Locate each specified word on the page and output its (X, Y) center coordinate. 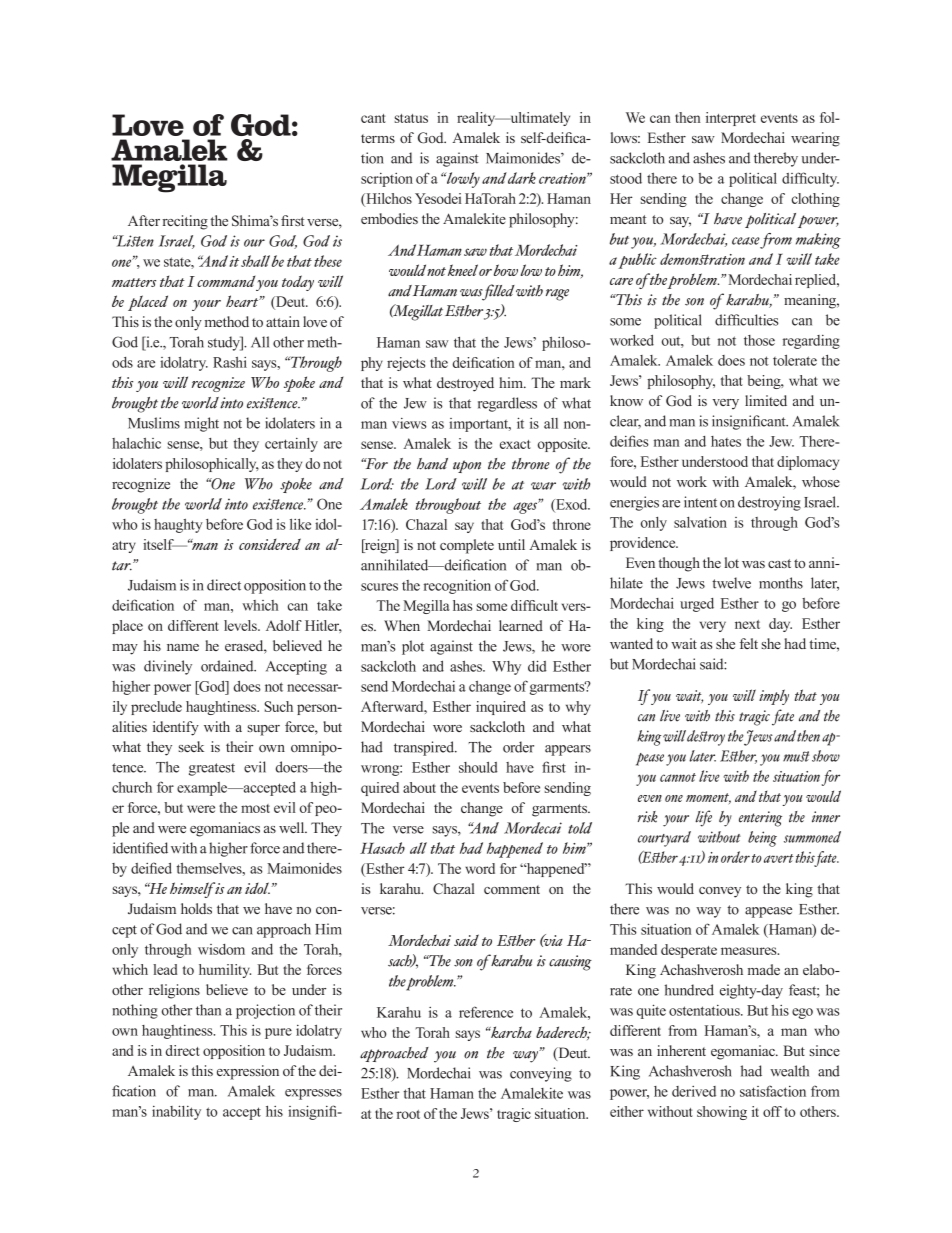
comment (512, 889)
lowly (462, 180)
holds (196, 908)
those (759, 340)
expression (248, 1072)
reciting (185, 222)
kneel (463, 270)
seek (191, 746)
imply (774, 697)
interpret (731, 119)
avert (779, 858)
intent (700, 502)
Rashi (230, 362)
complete (467, 546)
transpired (425, 748)
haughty (178, 526)
